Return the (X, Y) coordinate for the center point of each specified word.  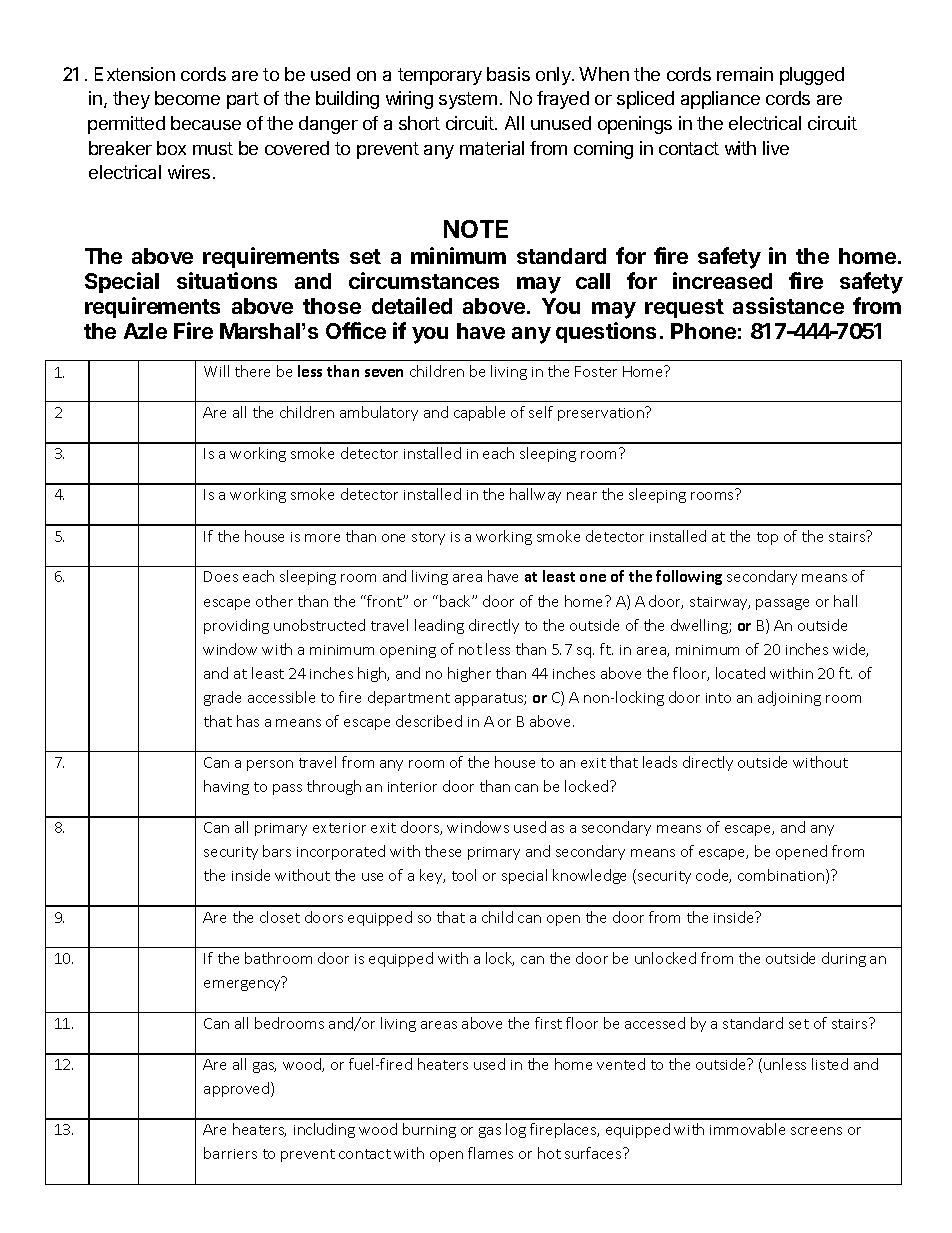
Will (216, 371)
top (767, 538)
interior (412, 787)
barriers (230, 1153)
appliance (720, 100)
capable (479, 413)
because (206, 123)
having (226, 787)
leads (660, 762)
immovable (747, 1129)
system (468, 100)
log (516, 1130)
